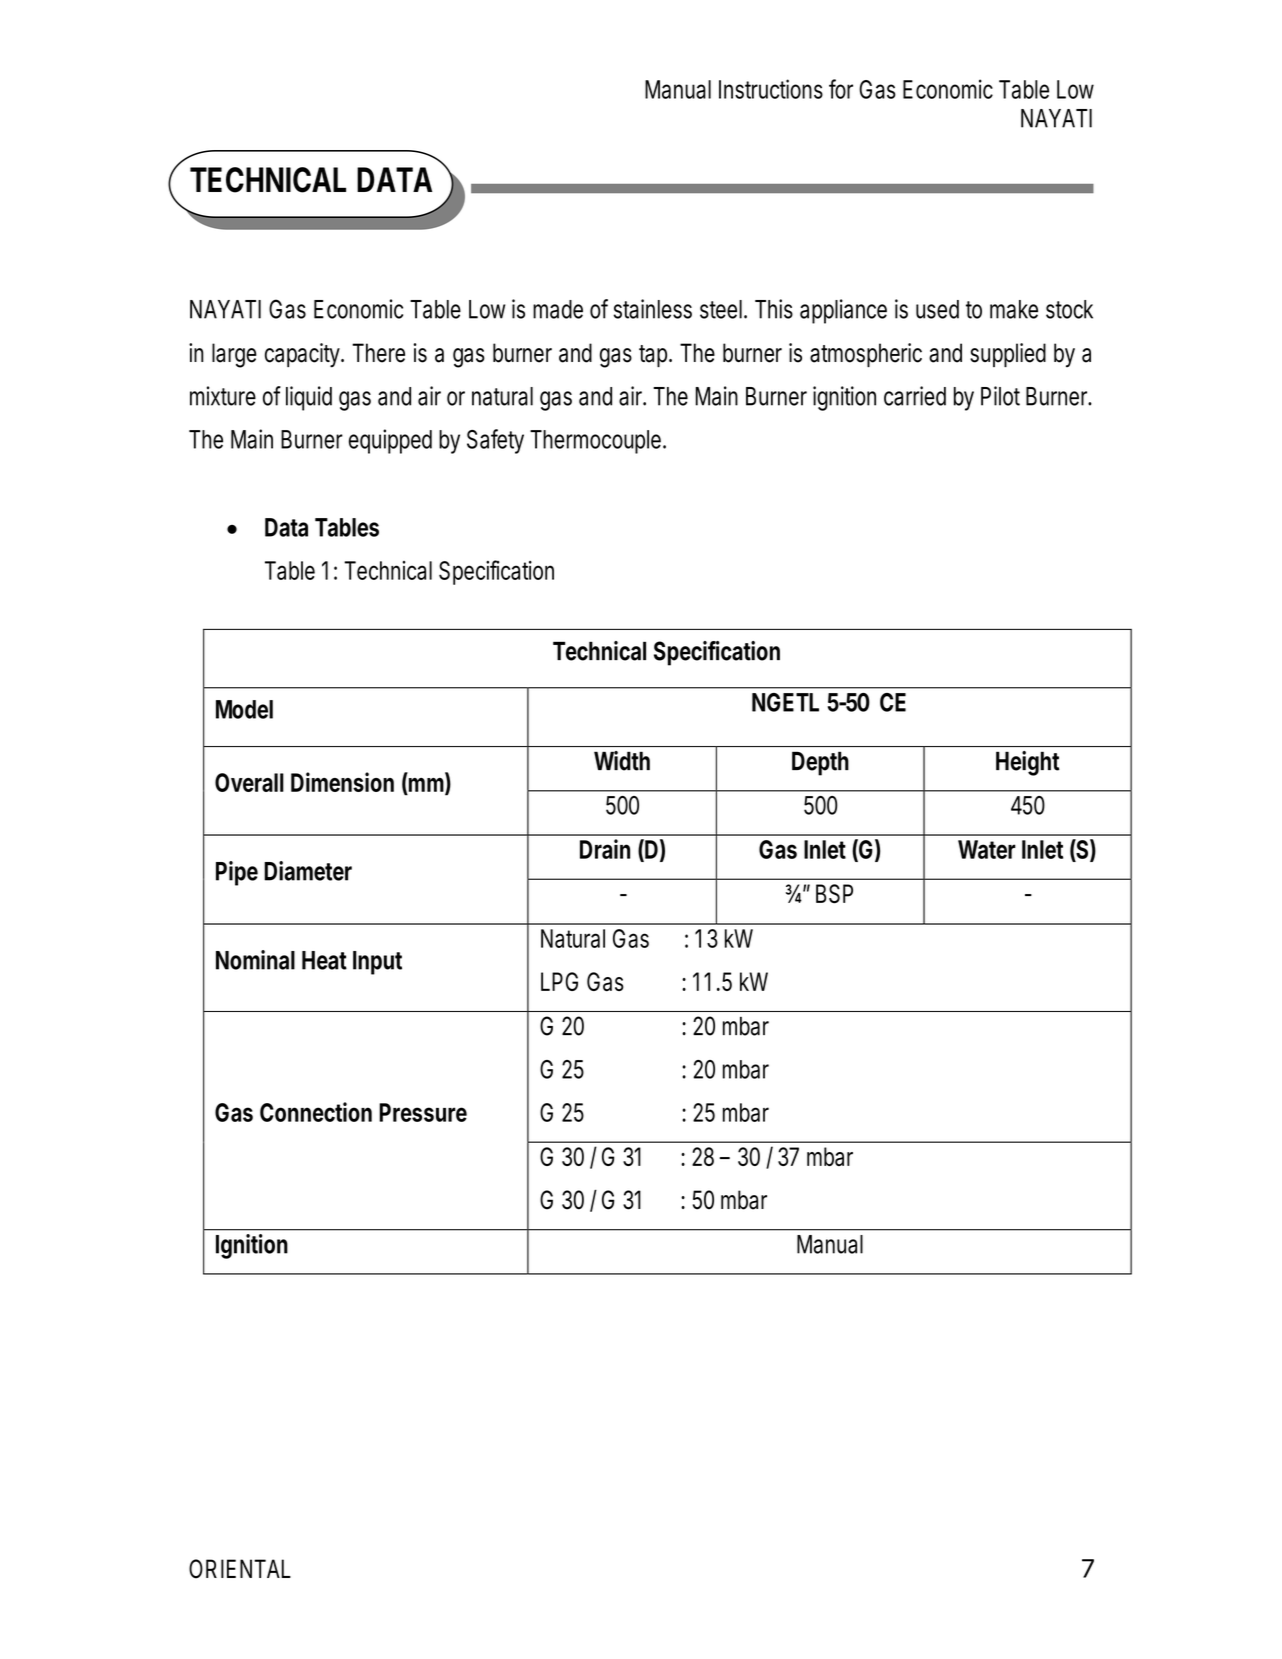 The image size is (1282, 1659). What do you see at coordinates (390, 441) in the page?
I see `equipped` at bounding box center [390, 441].
